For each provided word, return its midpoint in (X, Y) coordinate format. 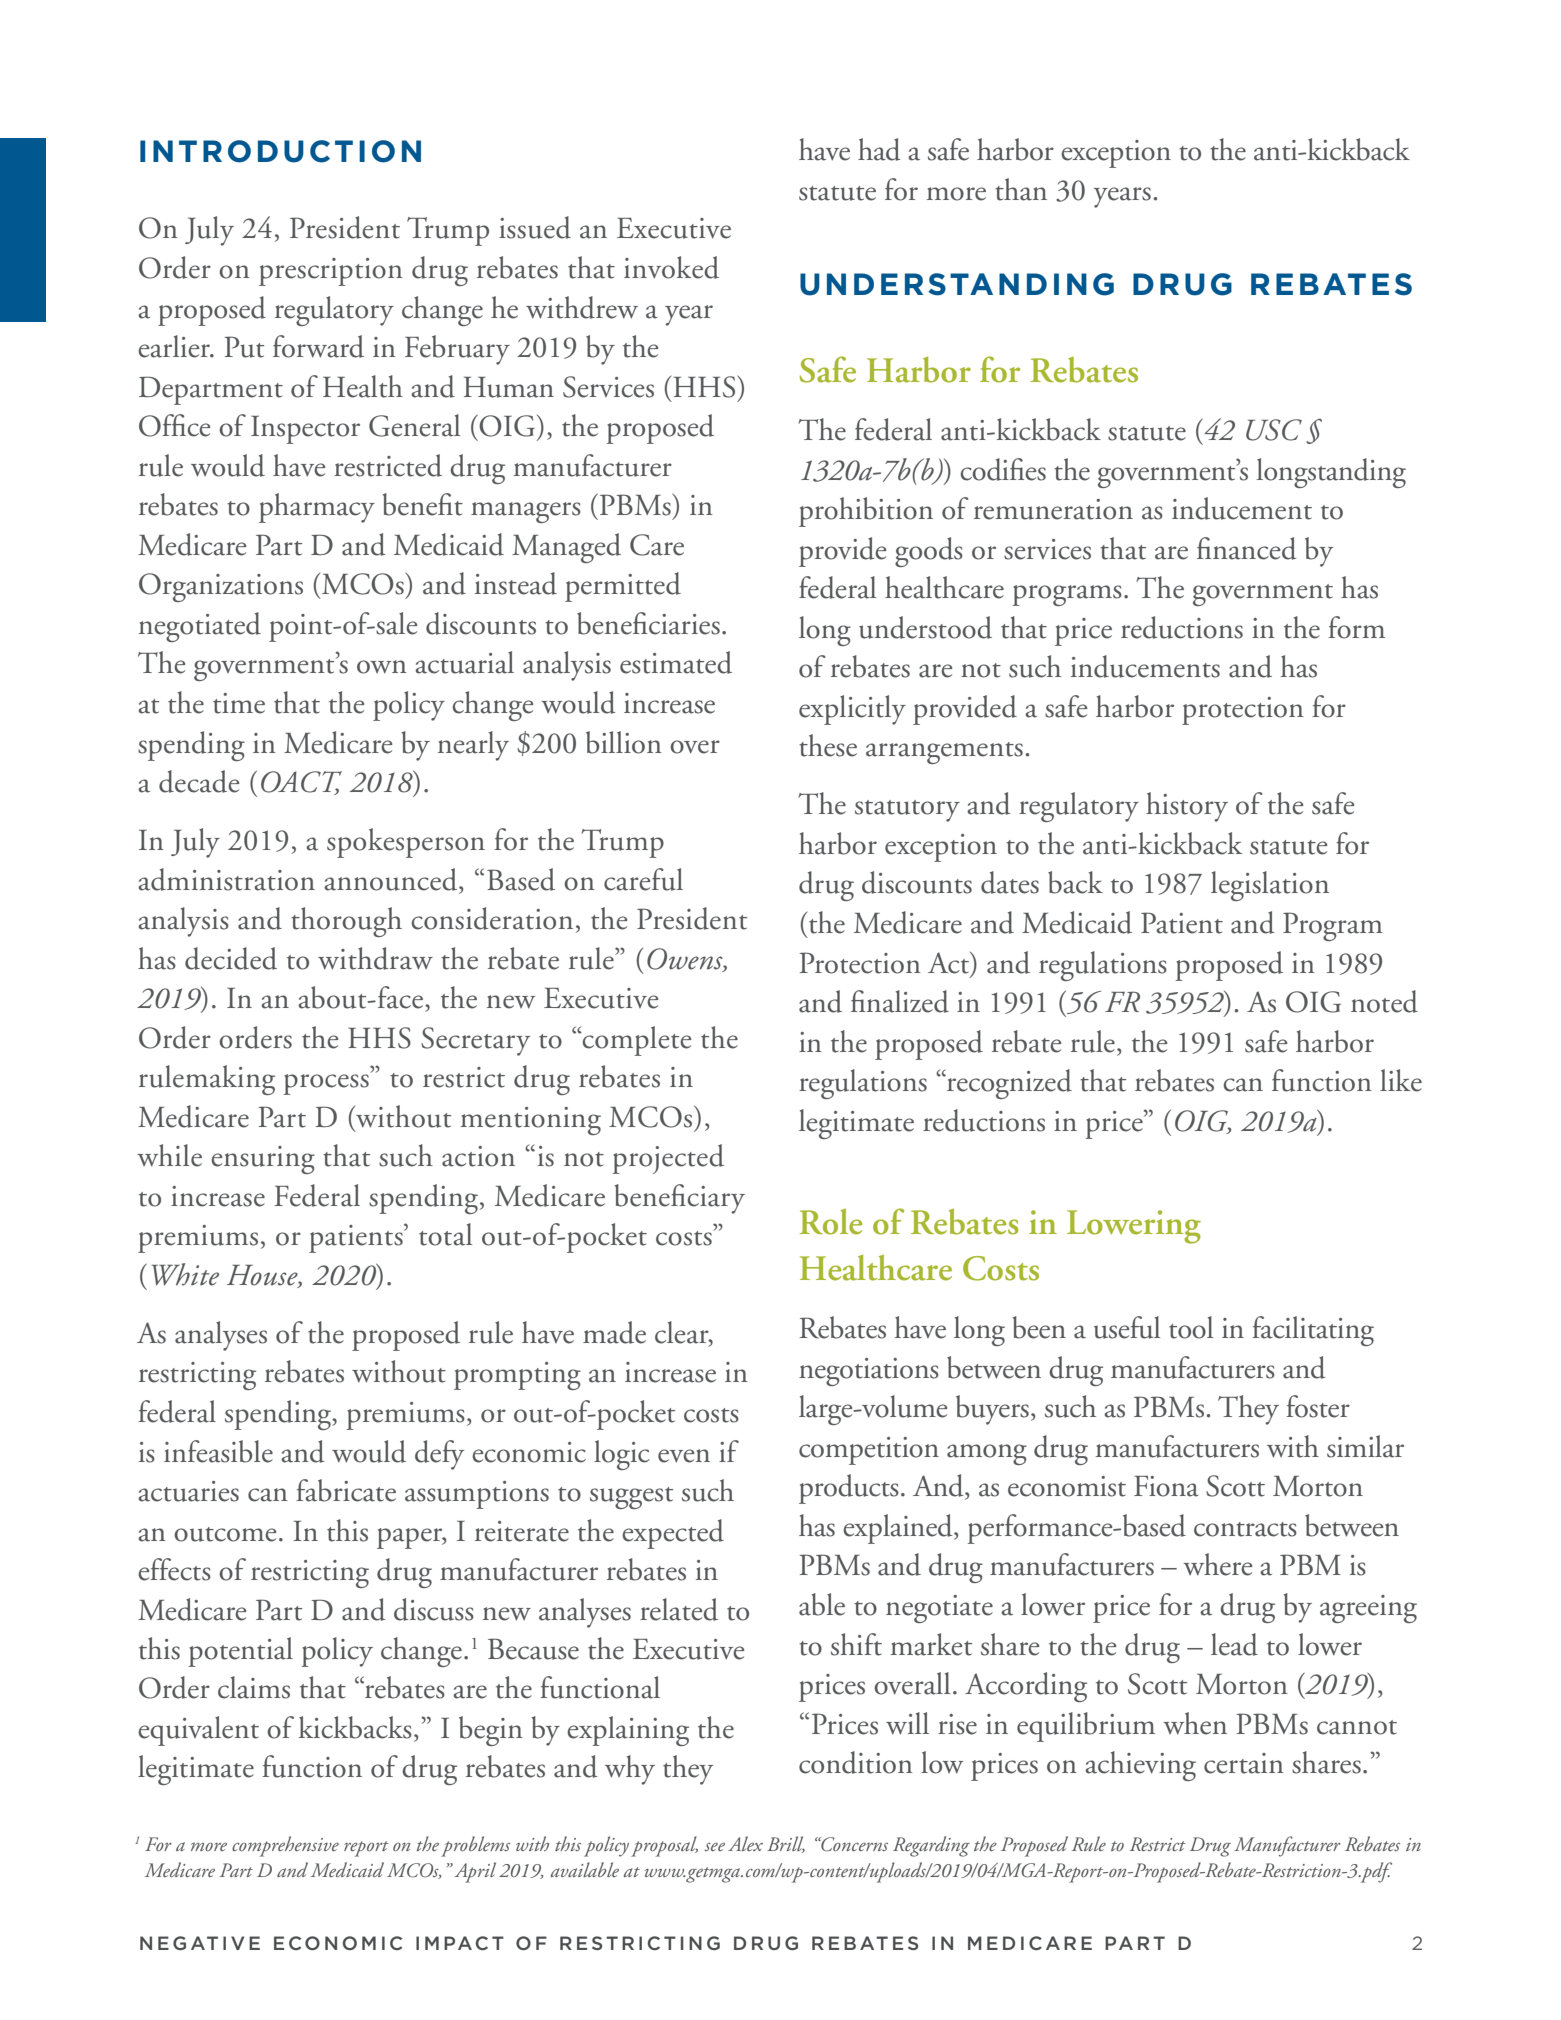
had (879, 149)
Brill (786, 1844)
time (239, 703)
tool (1191, 1327)
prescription (331, 272)
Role (831, 1222)
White (185, 1274)
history (1187, 807)
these (828, 745)
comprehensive (285, 1846)
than (1021, 189)
